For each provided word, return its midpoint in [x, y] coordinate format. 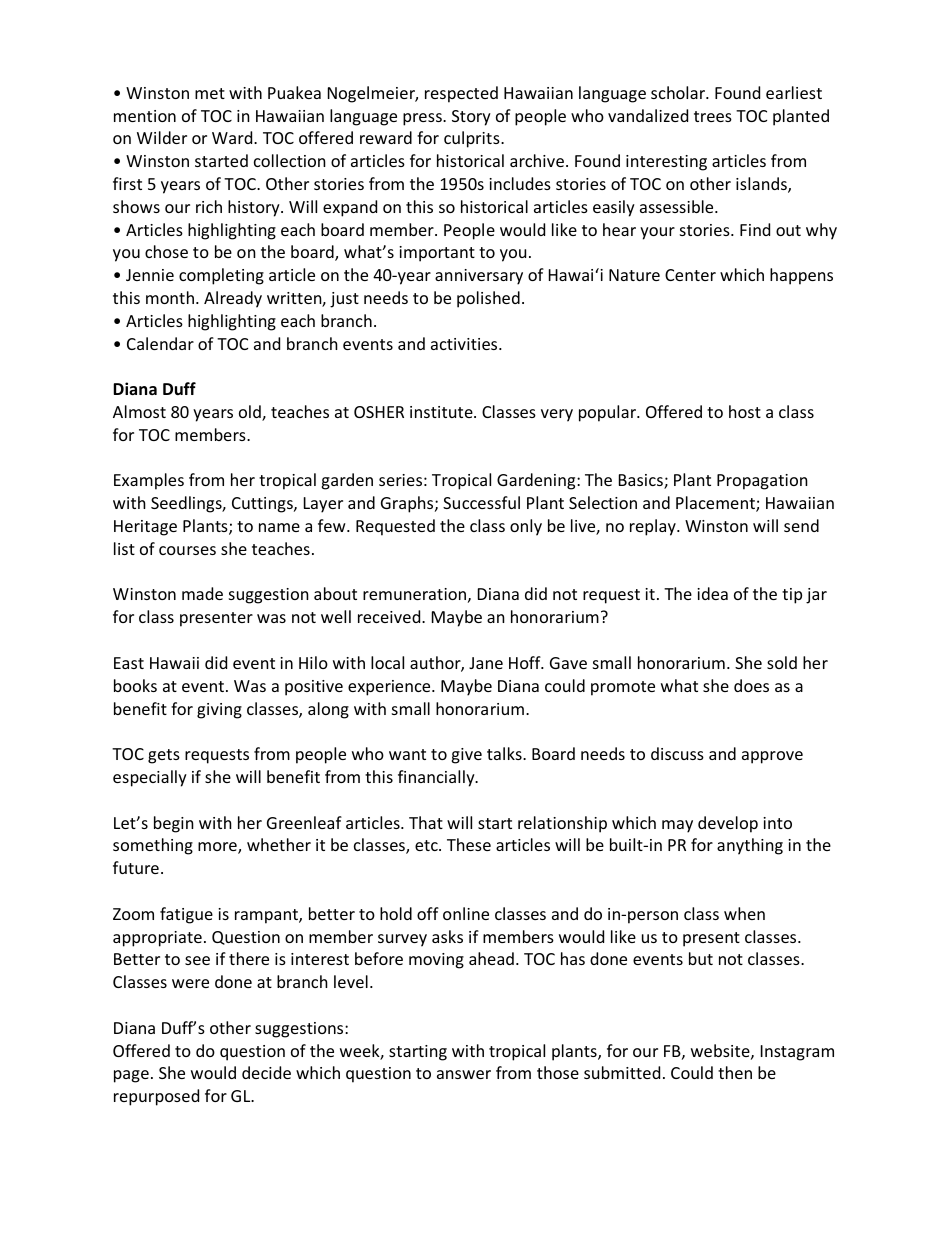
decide [266, 1072]
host [745, 411]
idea [712, 593]
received [390, 616]
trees [713, 116]
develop [728, 824]
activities [465, 344]
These [469, 844]
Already [233, 299]
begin [174, 824]
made [202, 593]
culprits [473, 139]
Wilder [162, 137]
